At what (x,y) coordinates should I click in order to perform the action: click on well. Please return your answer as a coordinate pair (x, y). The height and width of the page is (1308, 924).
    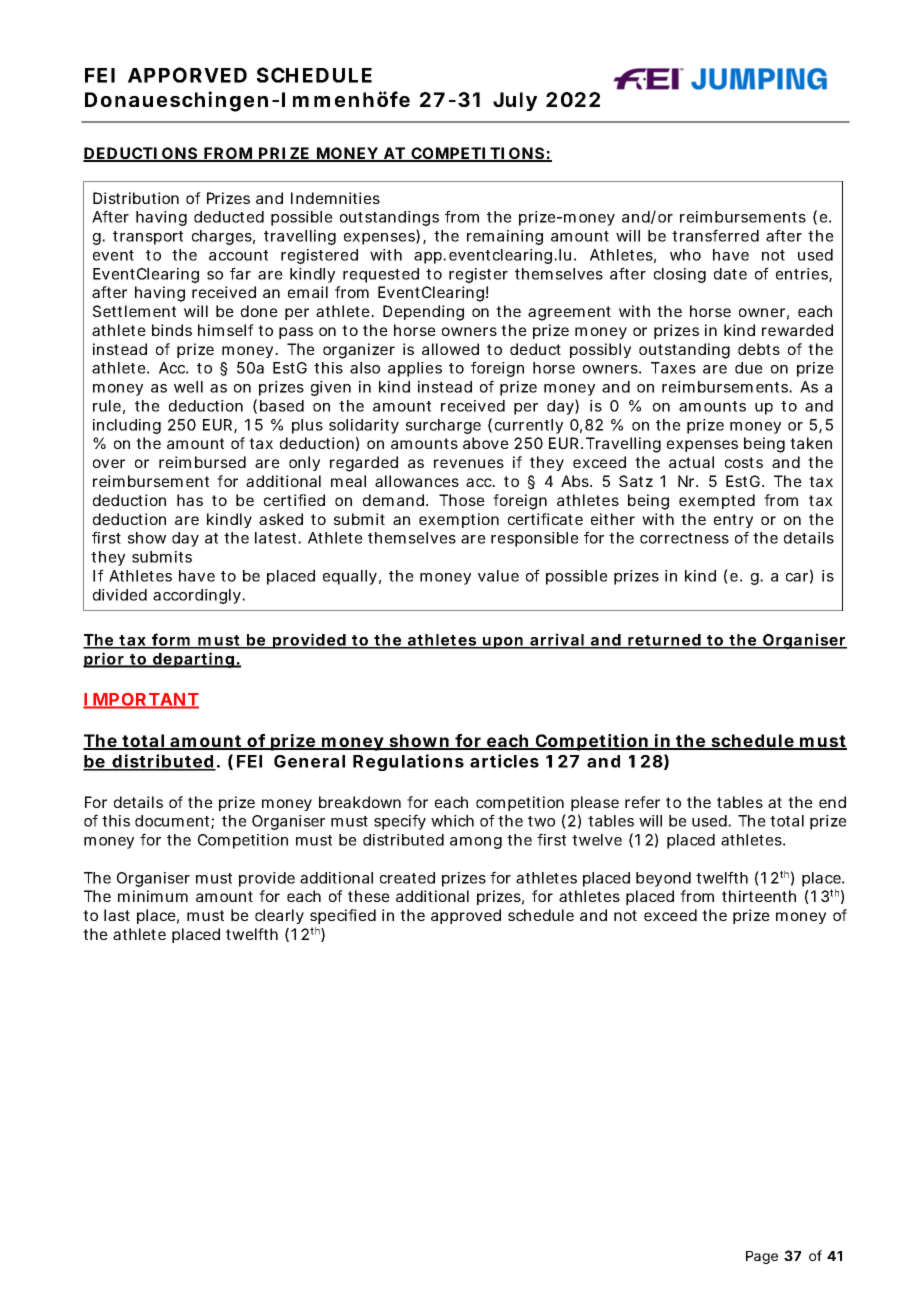
    Looking at the image, I should click on (188, 387).
